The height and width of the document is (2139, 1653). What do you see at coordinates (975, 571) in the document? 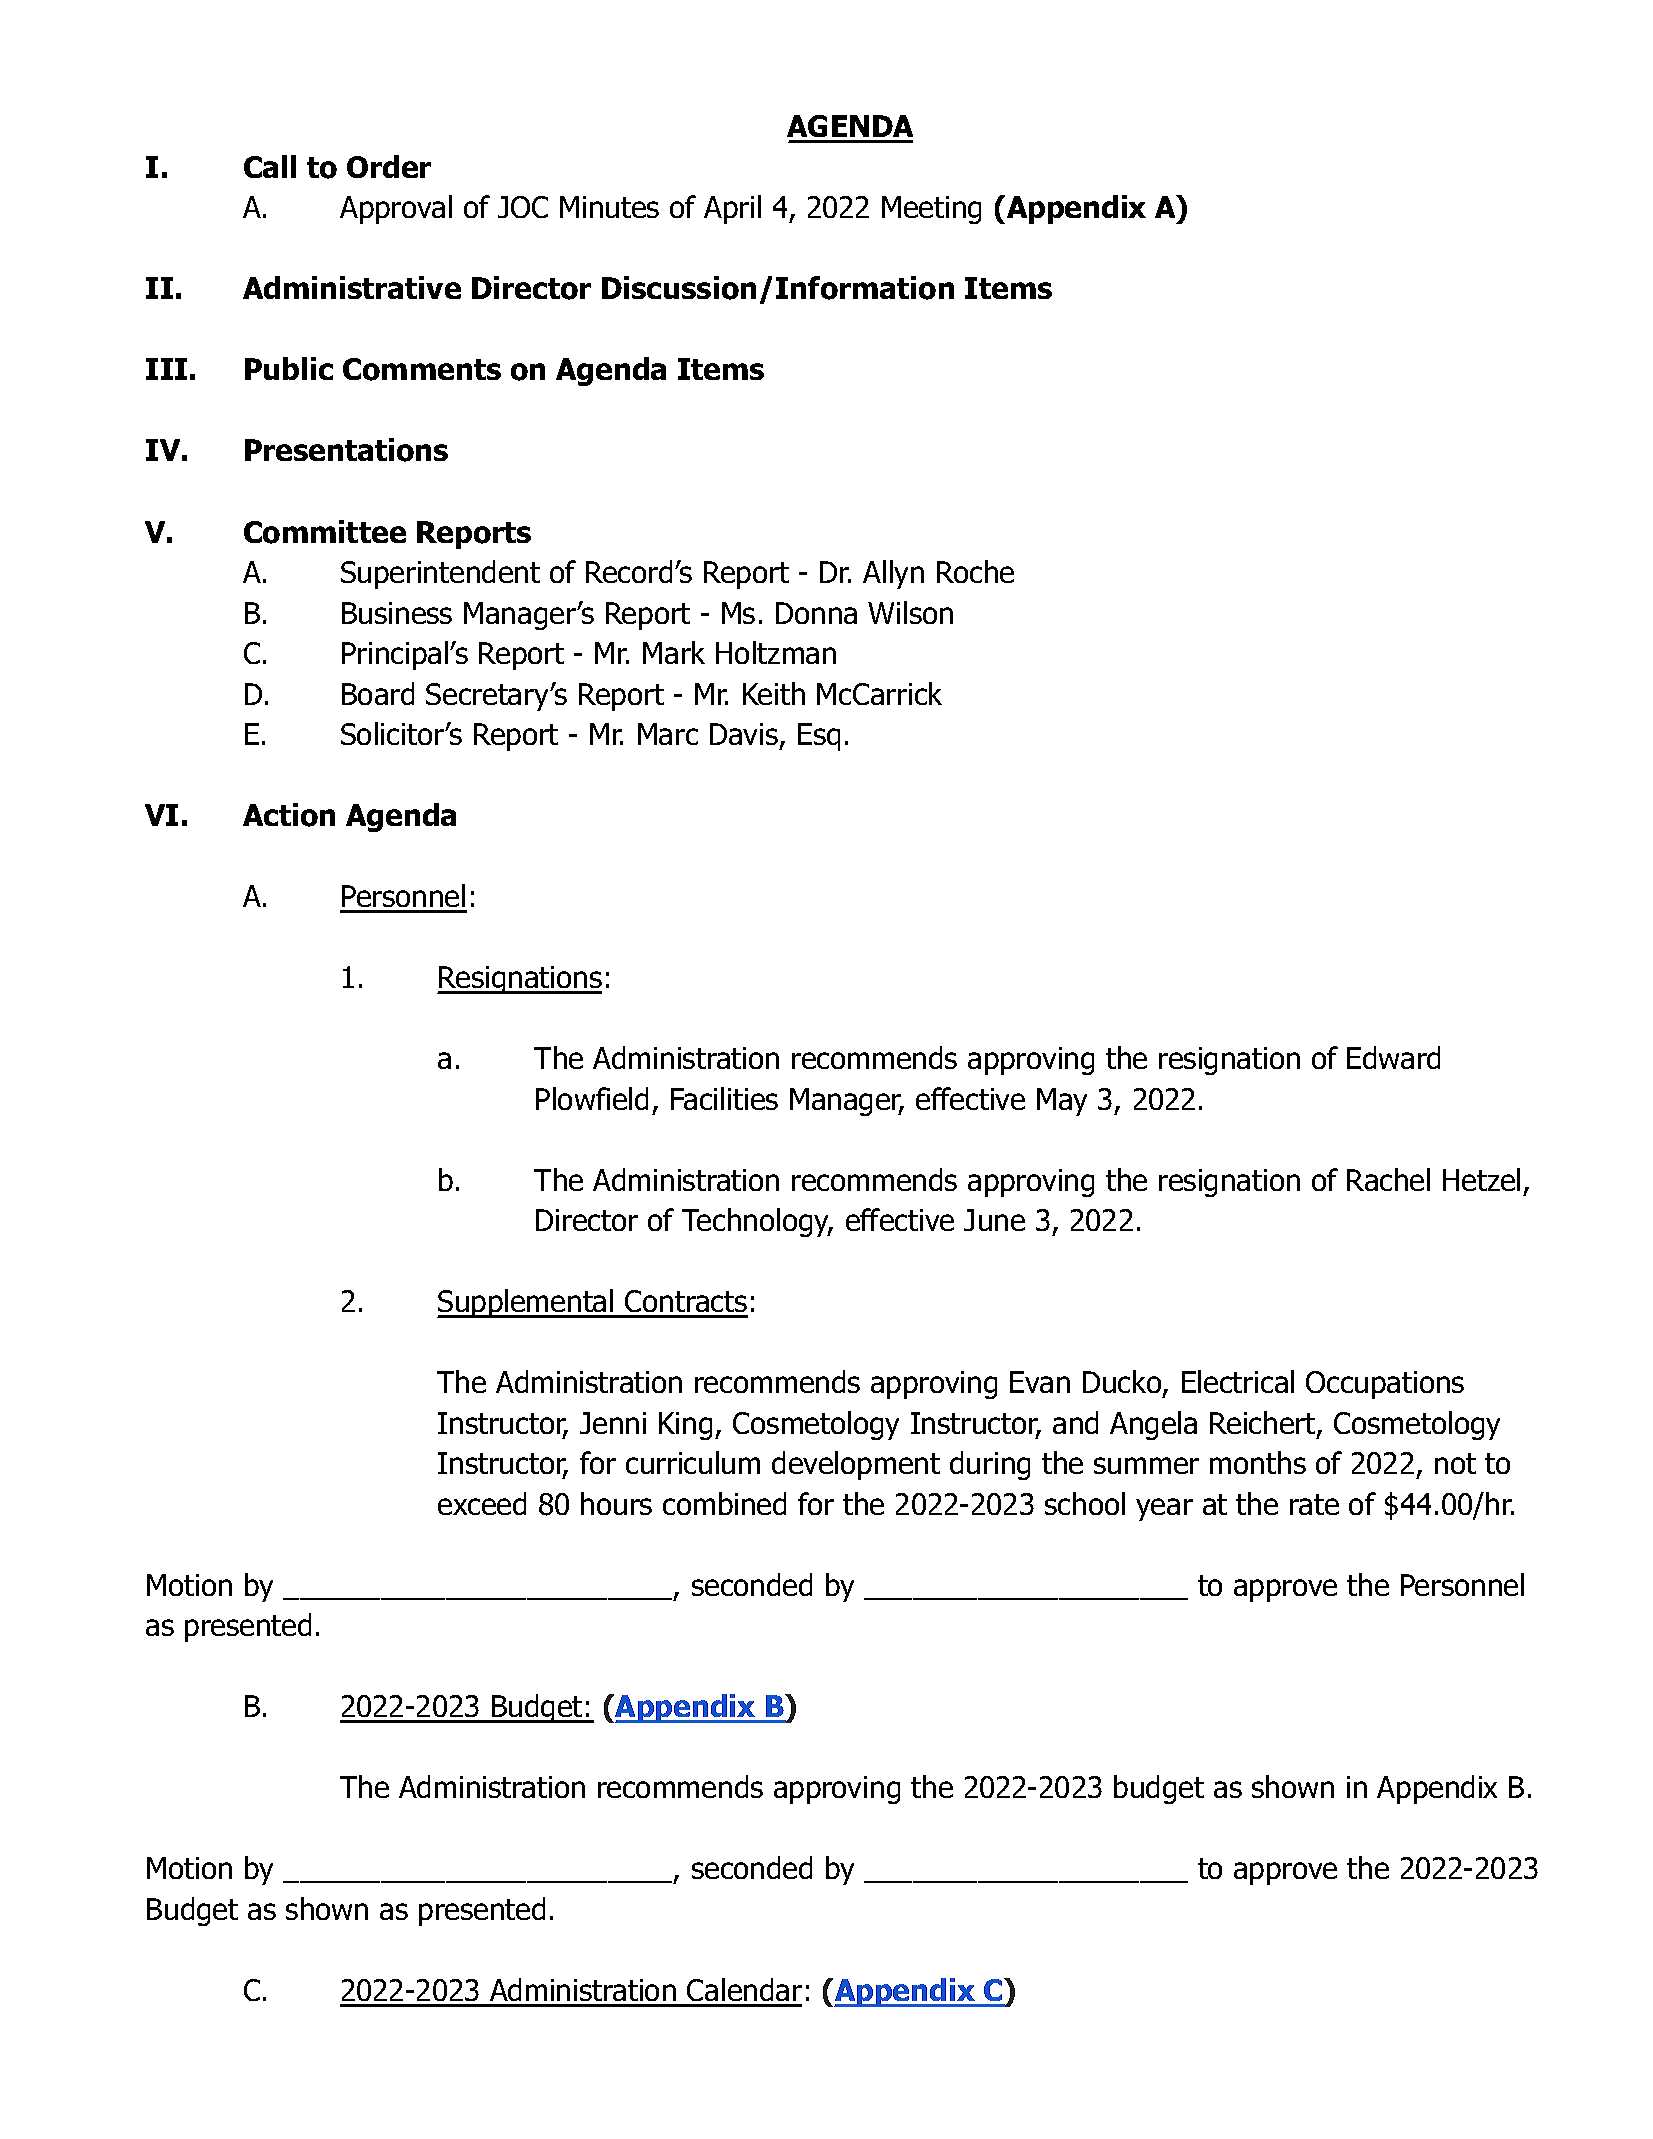
I see `Roche` at bounding box center [975, 571].
